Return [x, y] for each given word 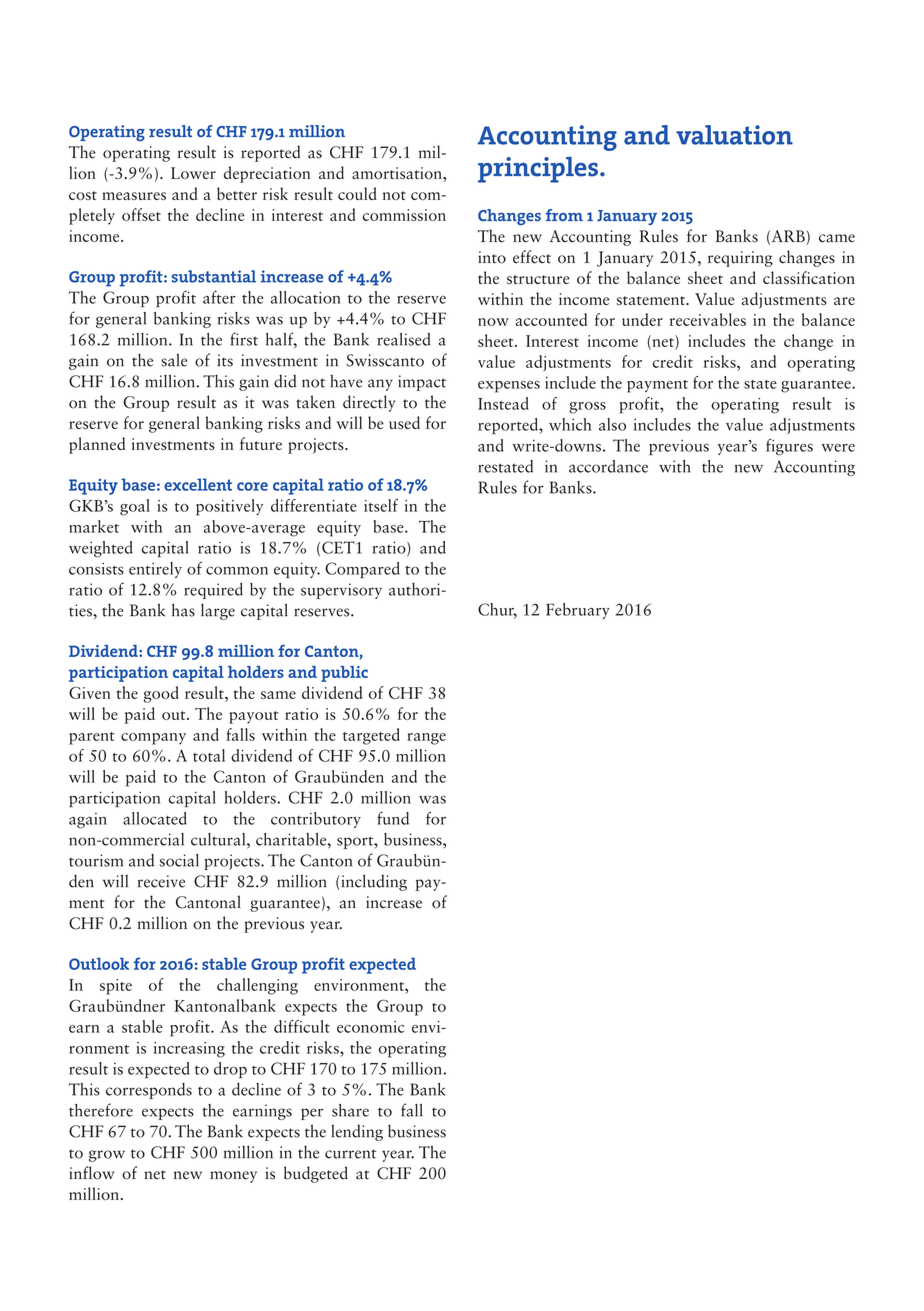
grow [107, 1156]
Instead [503, 403]
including [374, 882]
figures [789, 446]
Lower [193, 173]
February [578, 611]
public [344, 674]
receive [161, 881]
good [161, 694]
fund [393, 818]
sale [174, 360]
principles [538, 170]
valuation [734, 135]
